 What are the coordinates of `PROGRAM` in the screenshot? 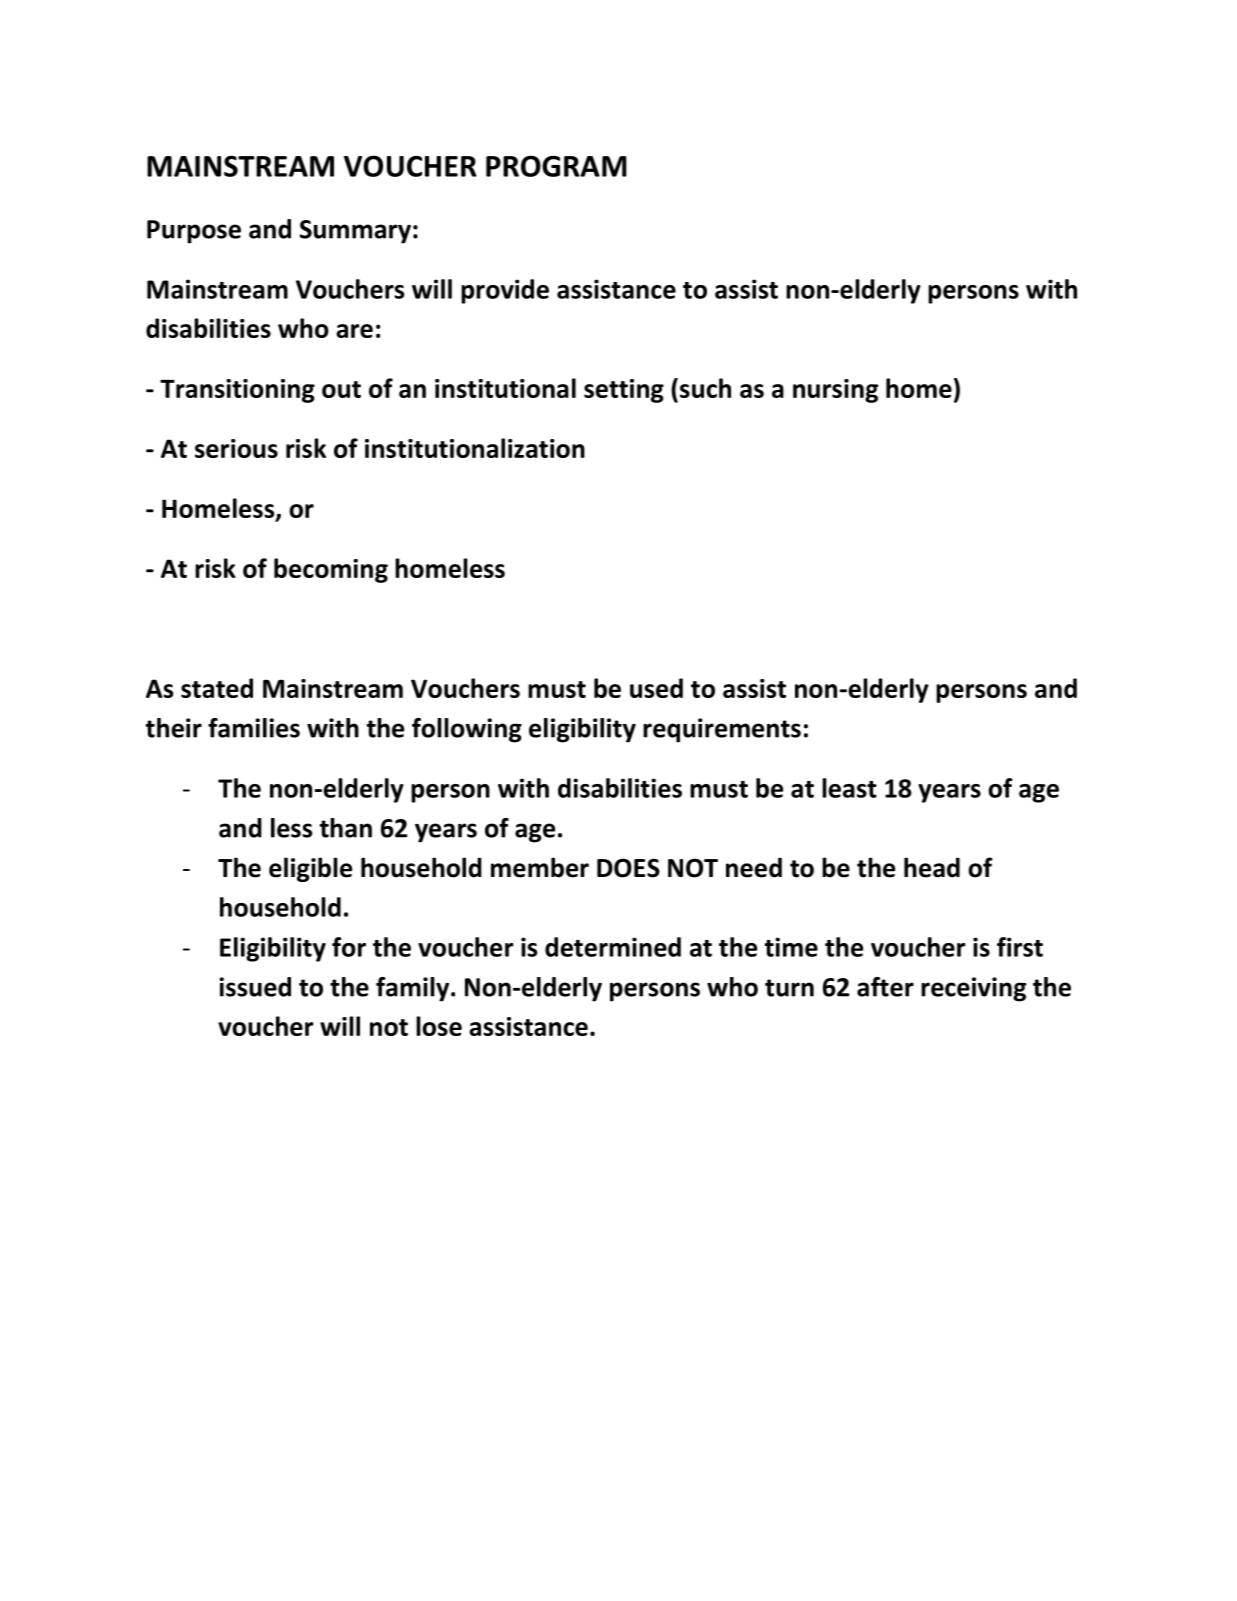 It's located at (556, 166).
